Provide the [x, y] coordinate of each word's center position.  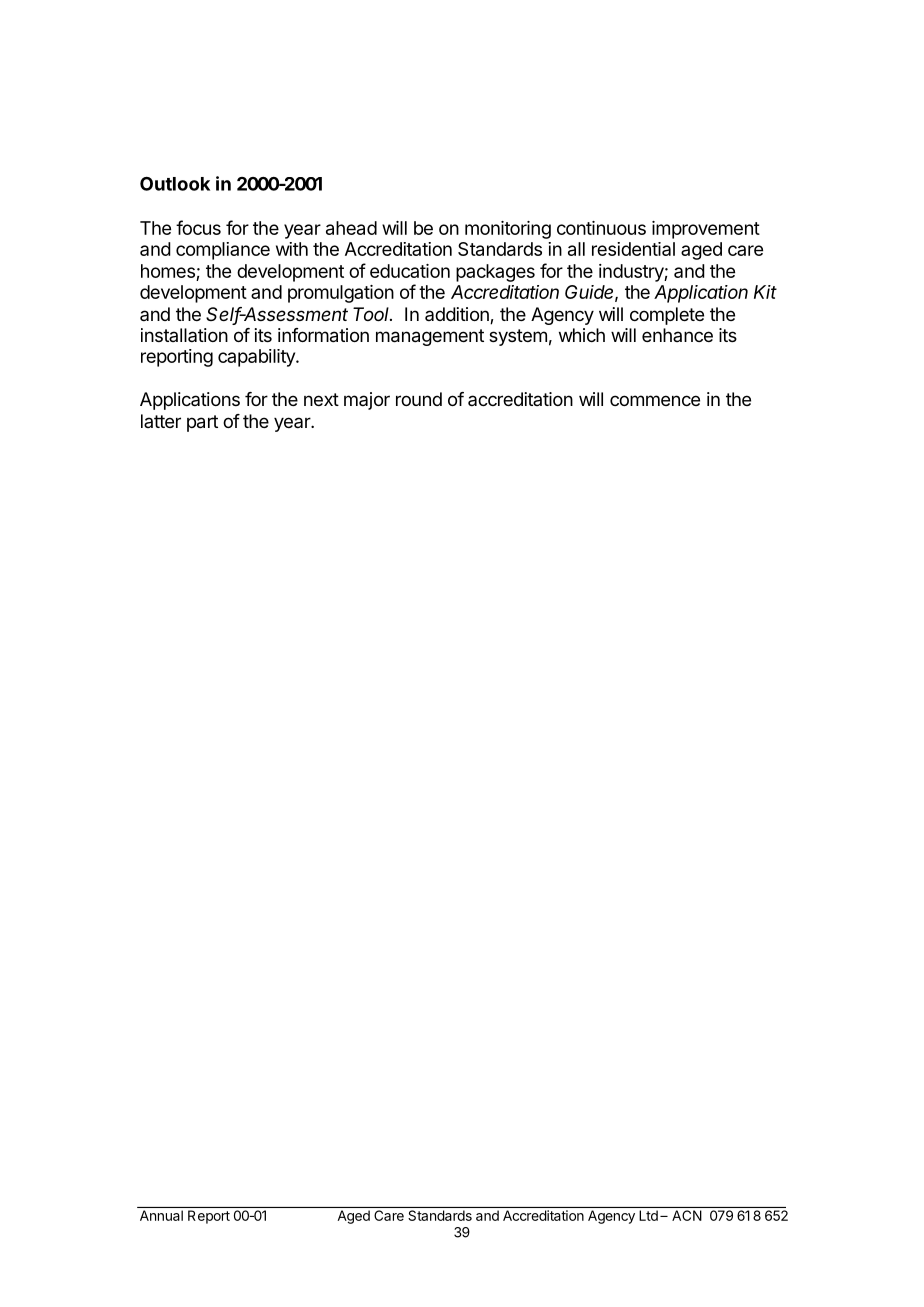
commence [655, 400]
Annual [161, 1215]
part [202, 423]
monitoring [508, 230]
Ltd [648, 1215]
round [419, 399]
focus [198, 227]
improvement [706, 230]
